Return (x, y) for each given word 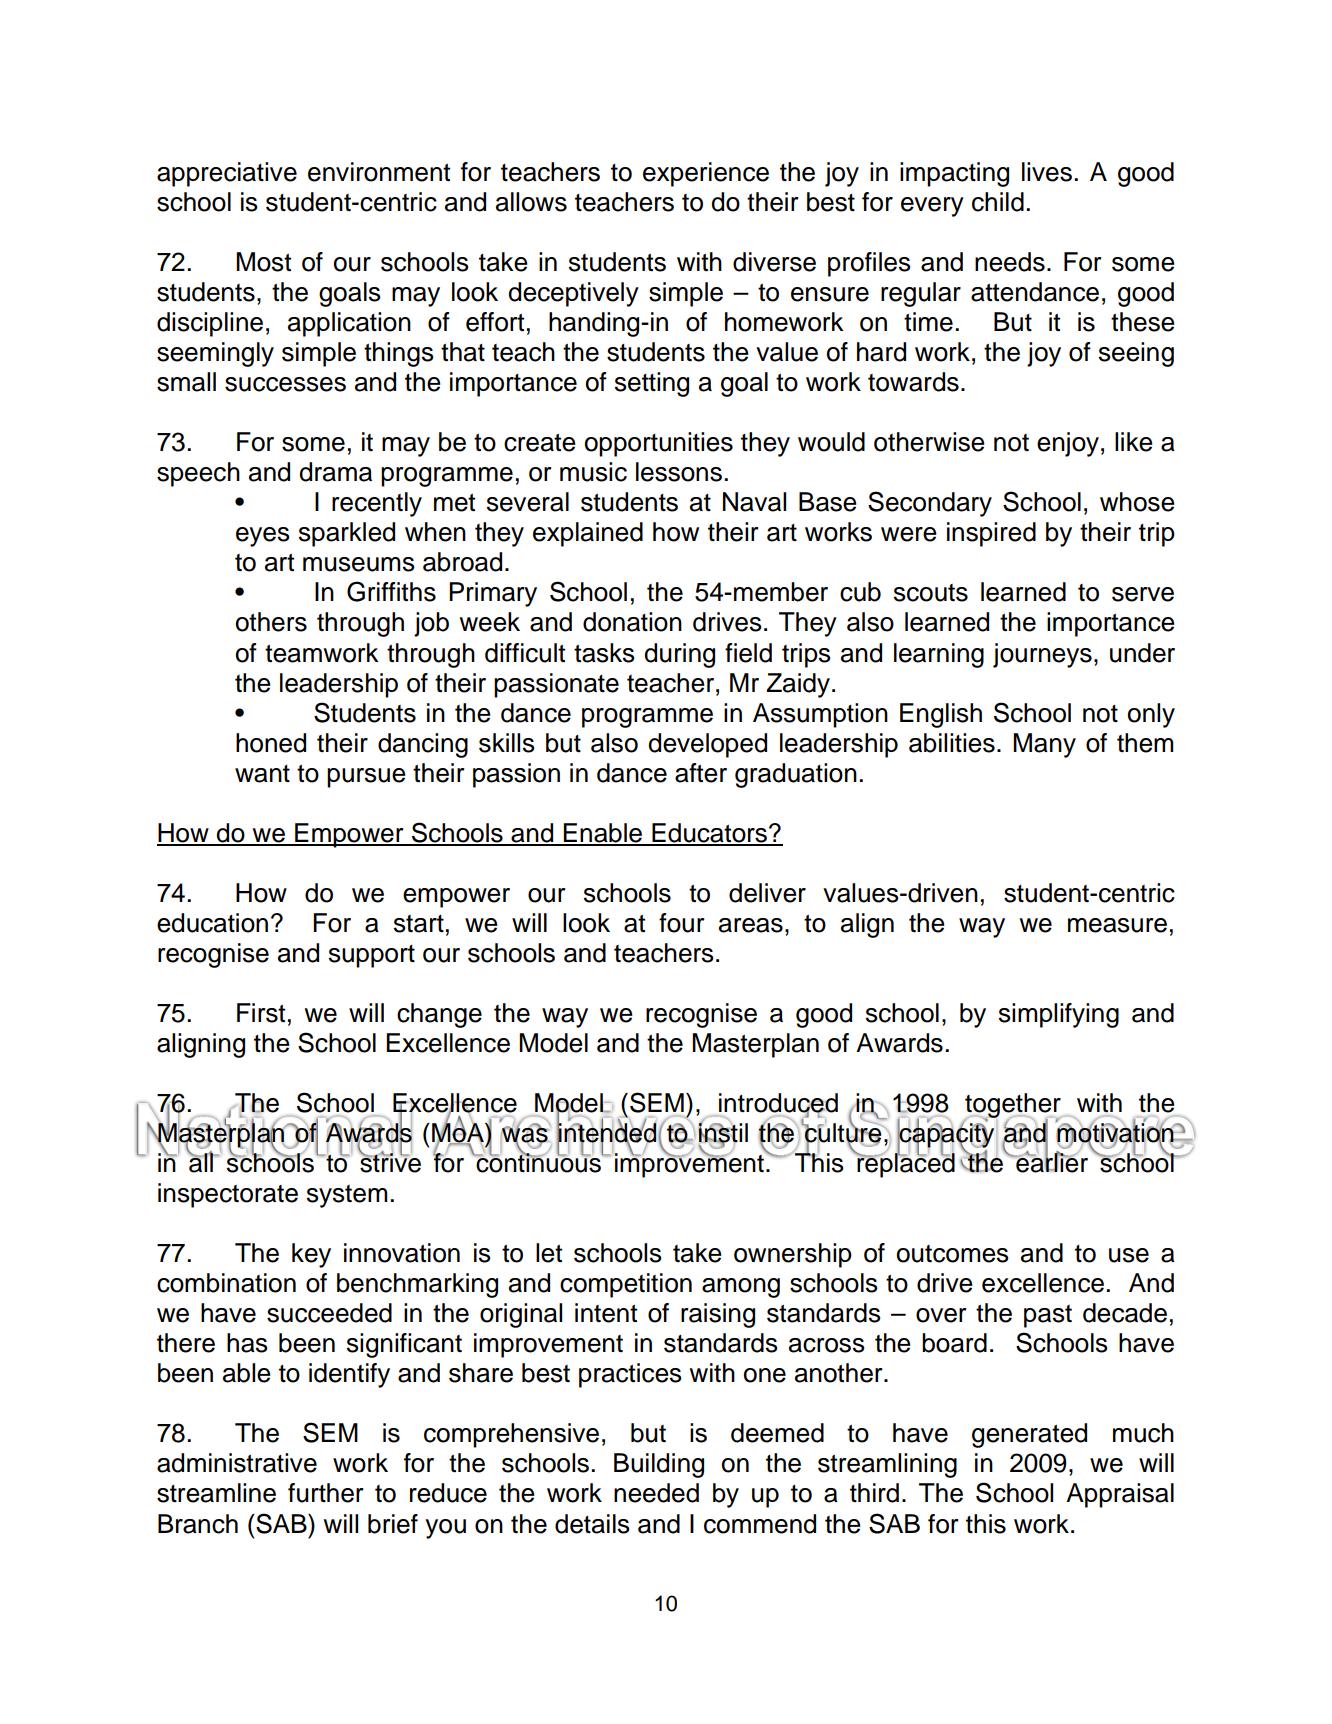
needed (656, 1493)
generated (1029, 1435)
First (261, 1013)
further (326, 1493)
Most (263, 262)
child (998, 202)
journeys (1042, 655)
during (679, 655)
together (1014, 1106)
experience (706, 174)
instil (723, 1133)
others (271, 622)
